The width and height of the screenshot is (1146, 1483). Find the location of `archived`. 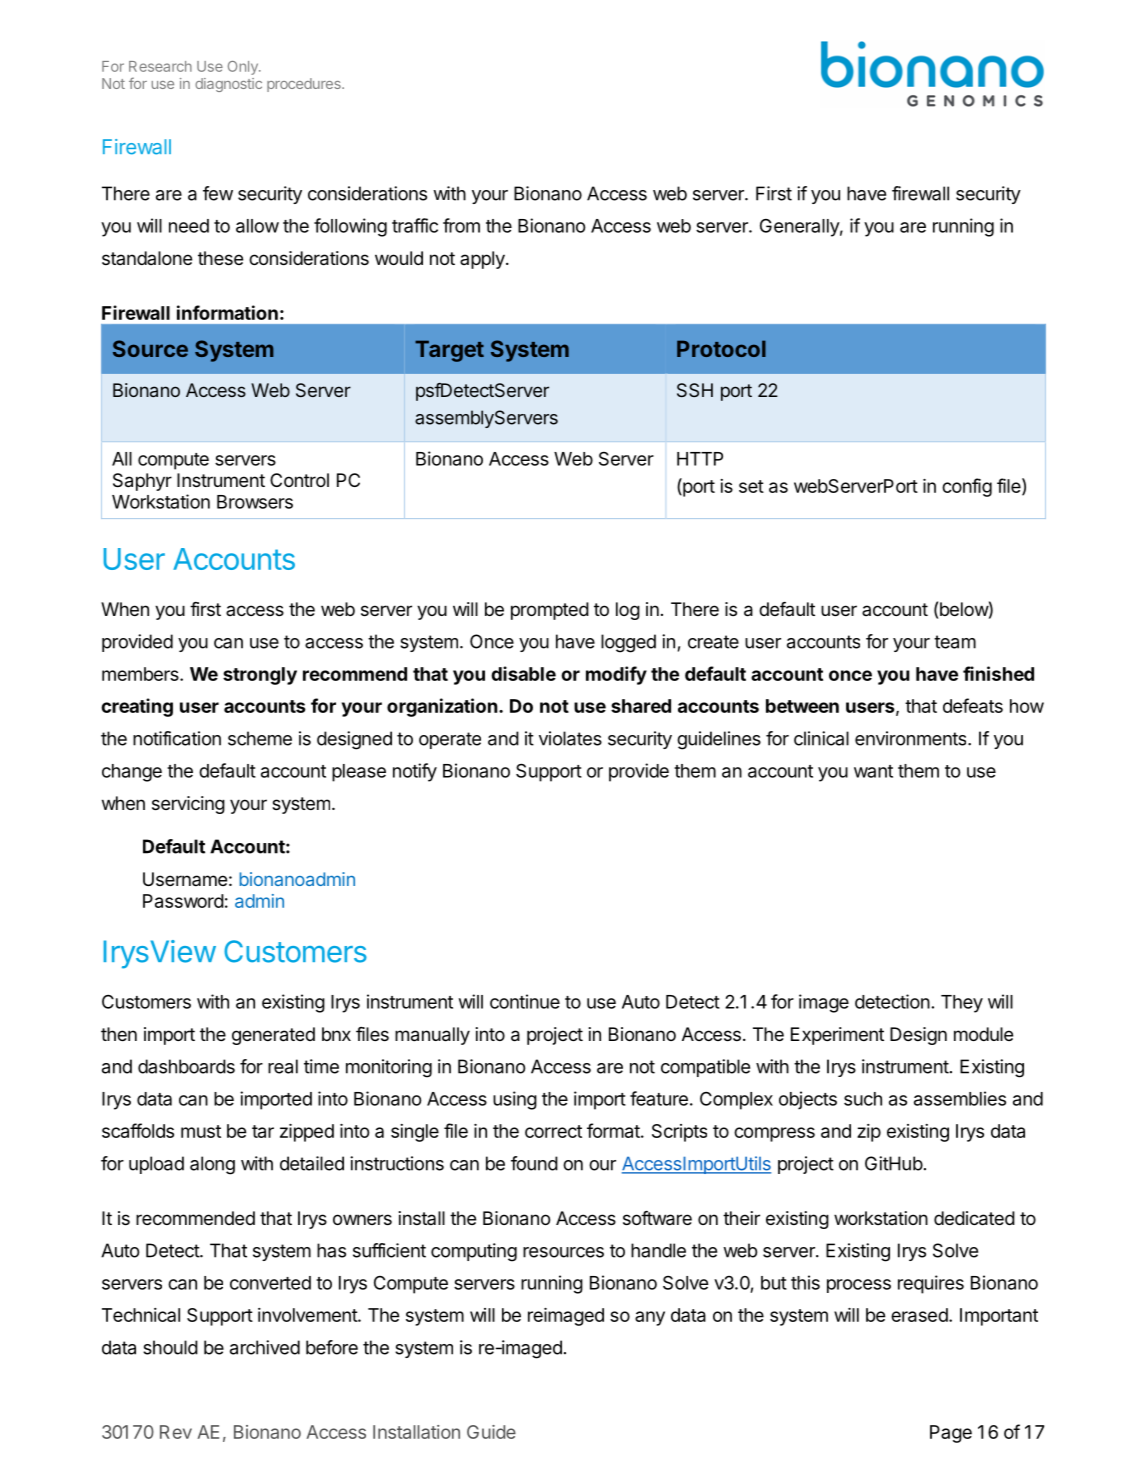

archived is located at coordinates (265, 1347).
